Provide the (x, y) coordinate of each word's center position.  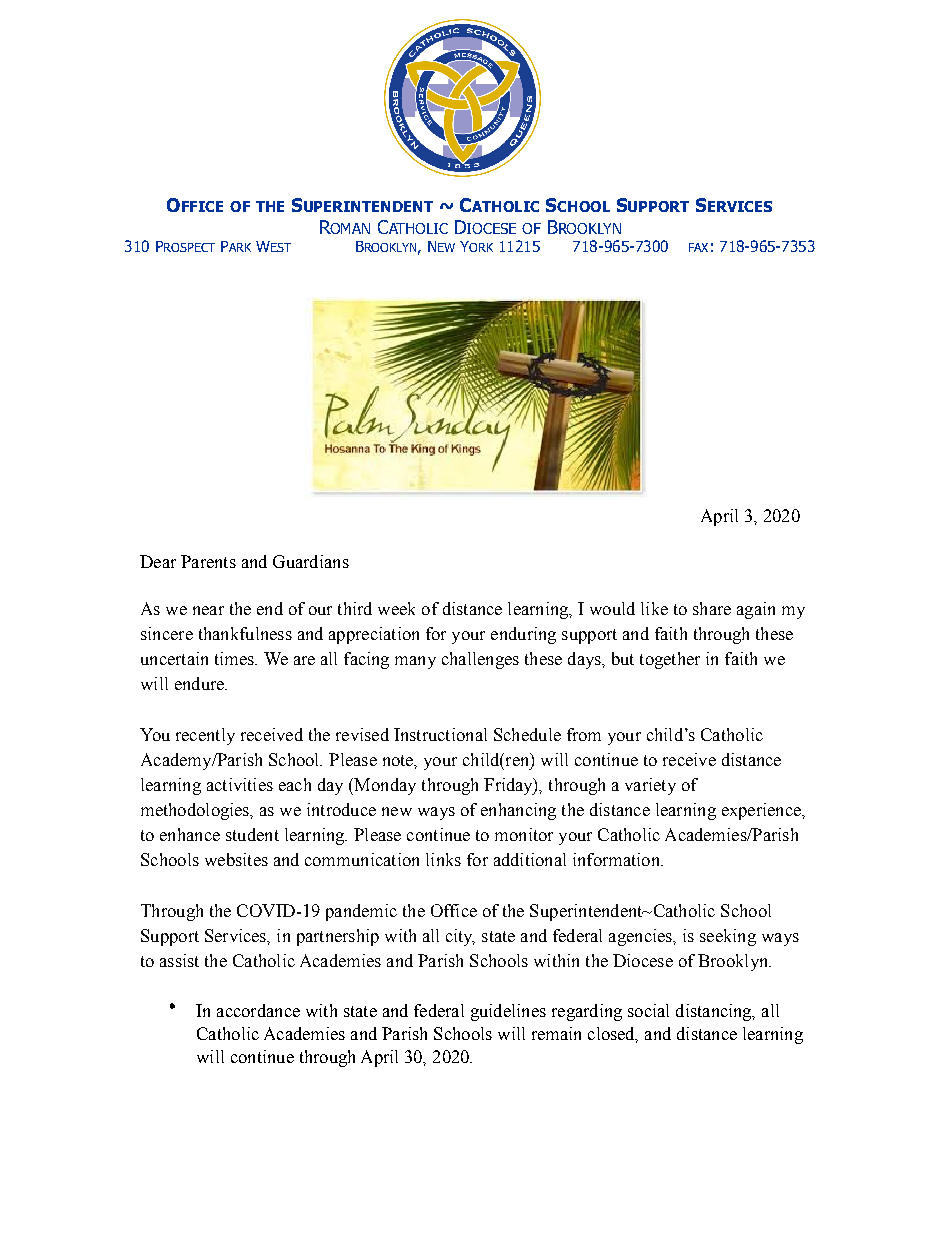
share (712, 608)
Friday (509, 786)
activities (240, 784)
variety (650, 786)
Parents (208, 561)
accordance (258, 1010)
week (396, 608)
